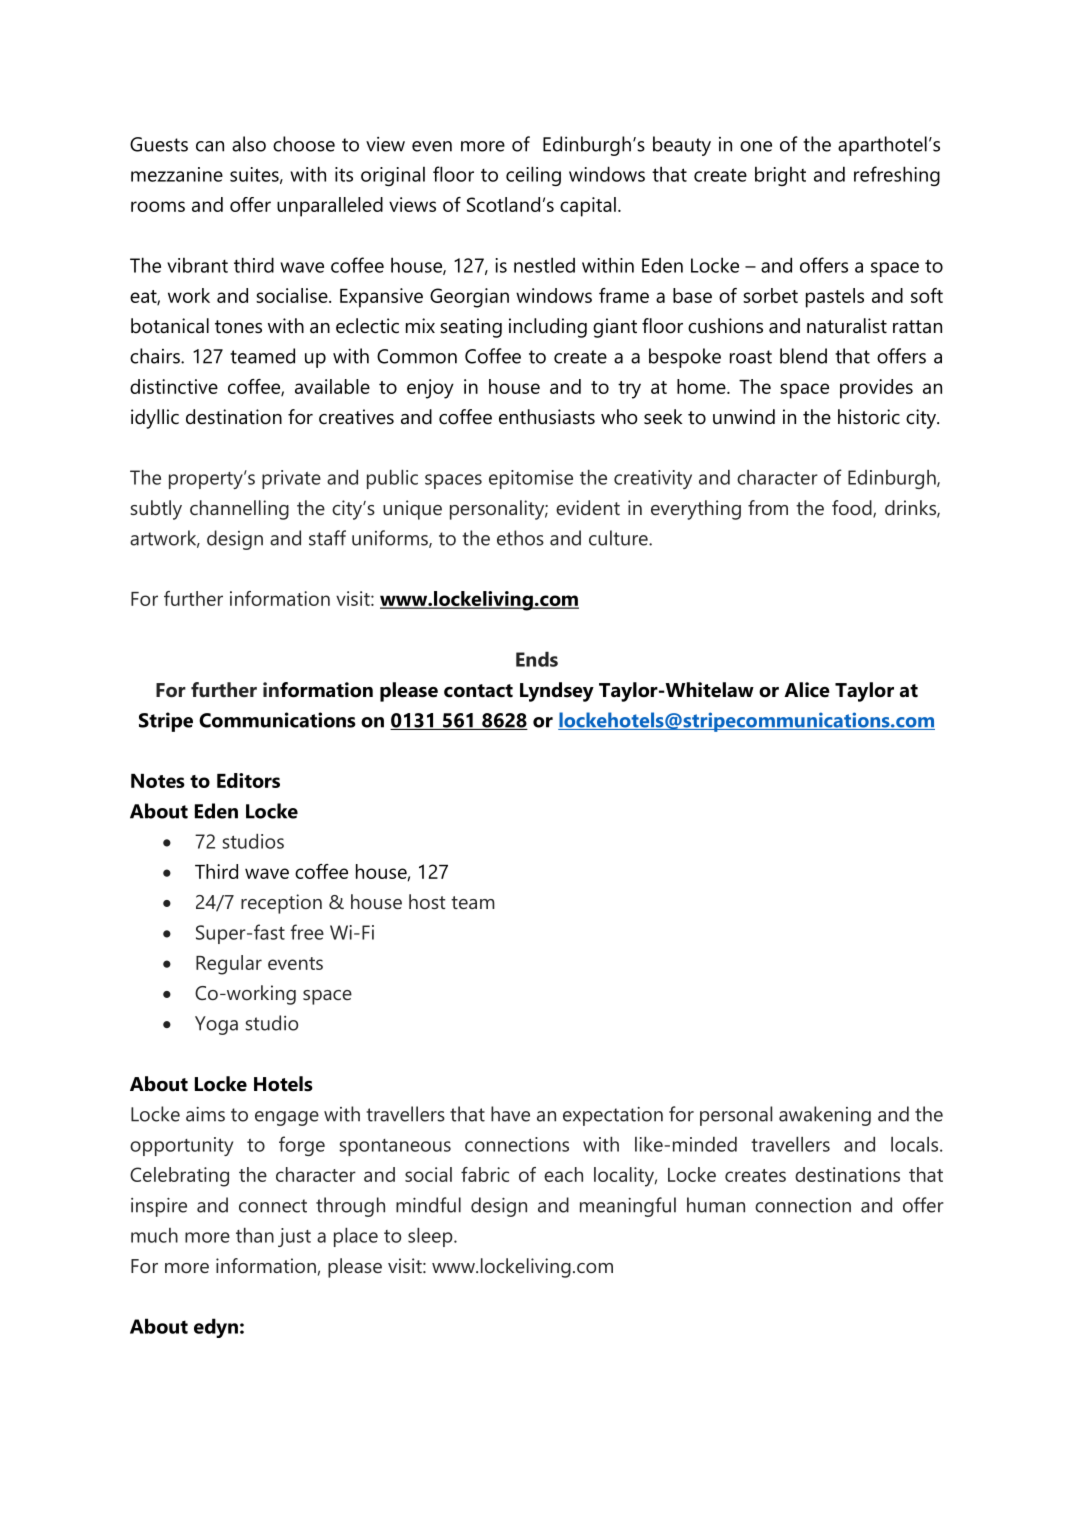 The width and height of the screenshot is (1073, 1517). Describe the element at coordinates (537, 659) in the screenshot. I see `Ends` at that location.
